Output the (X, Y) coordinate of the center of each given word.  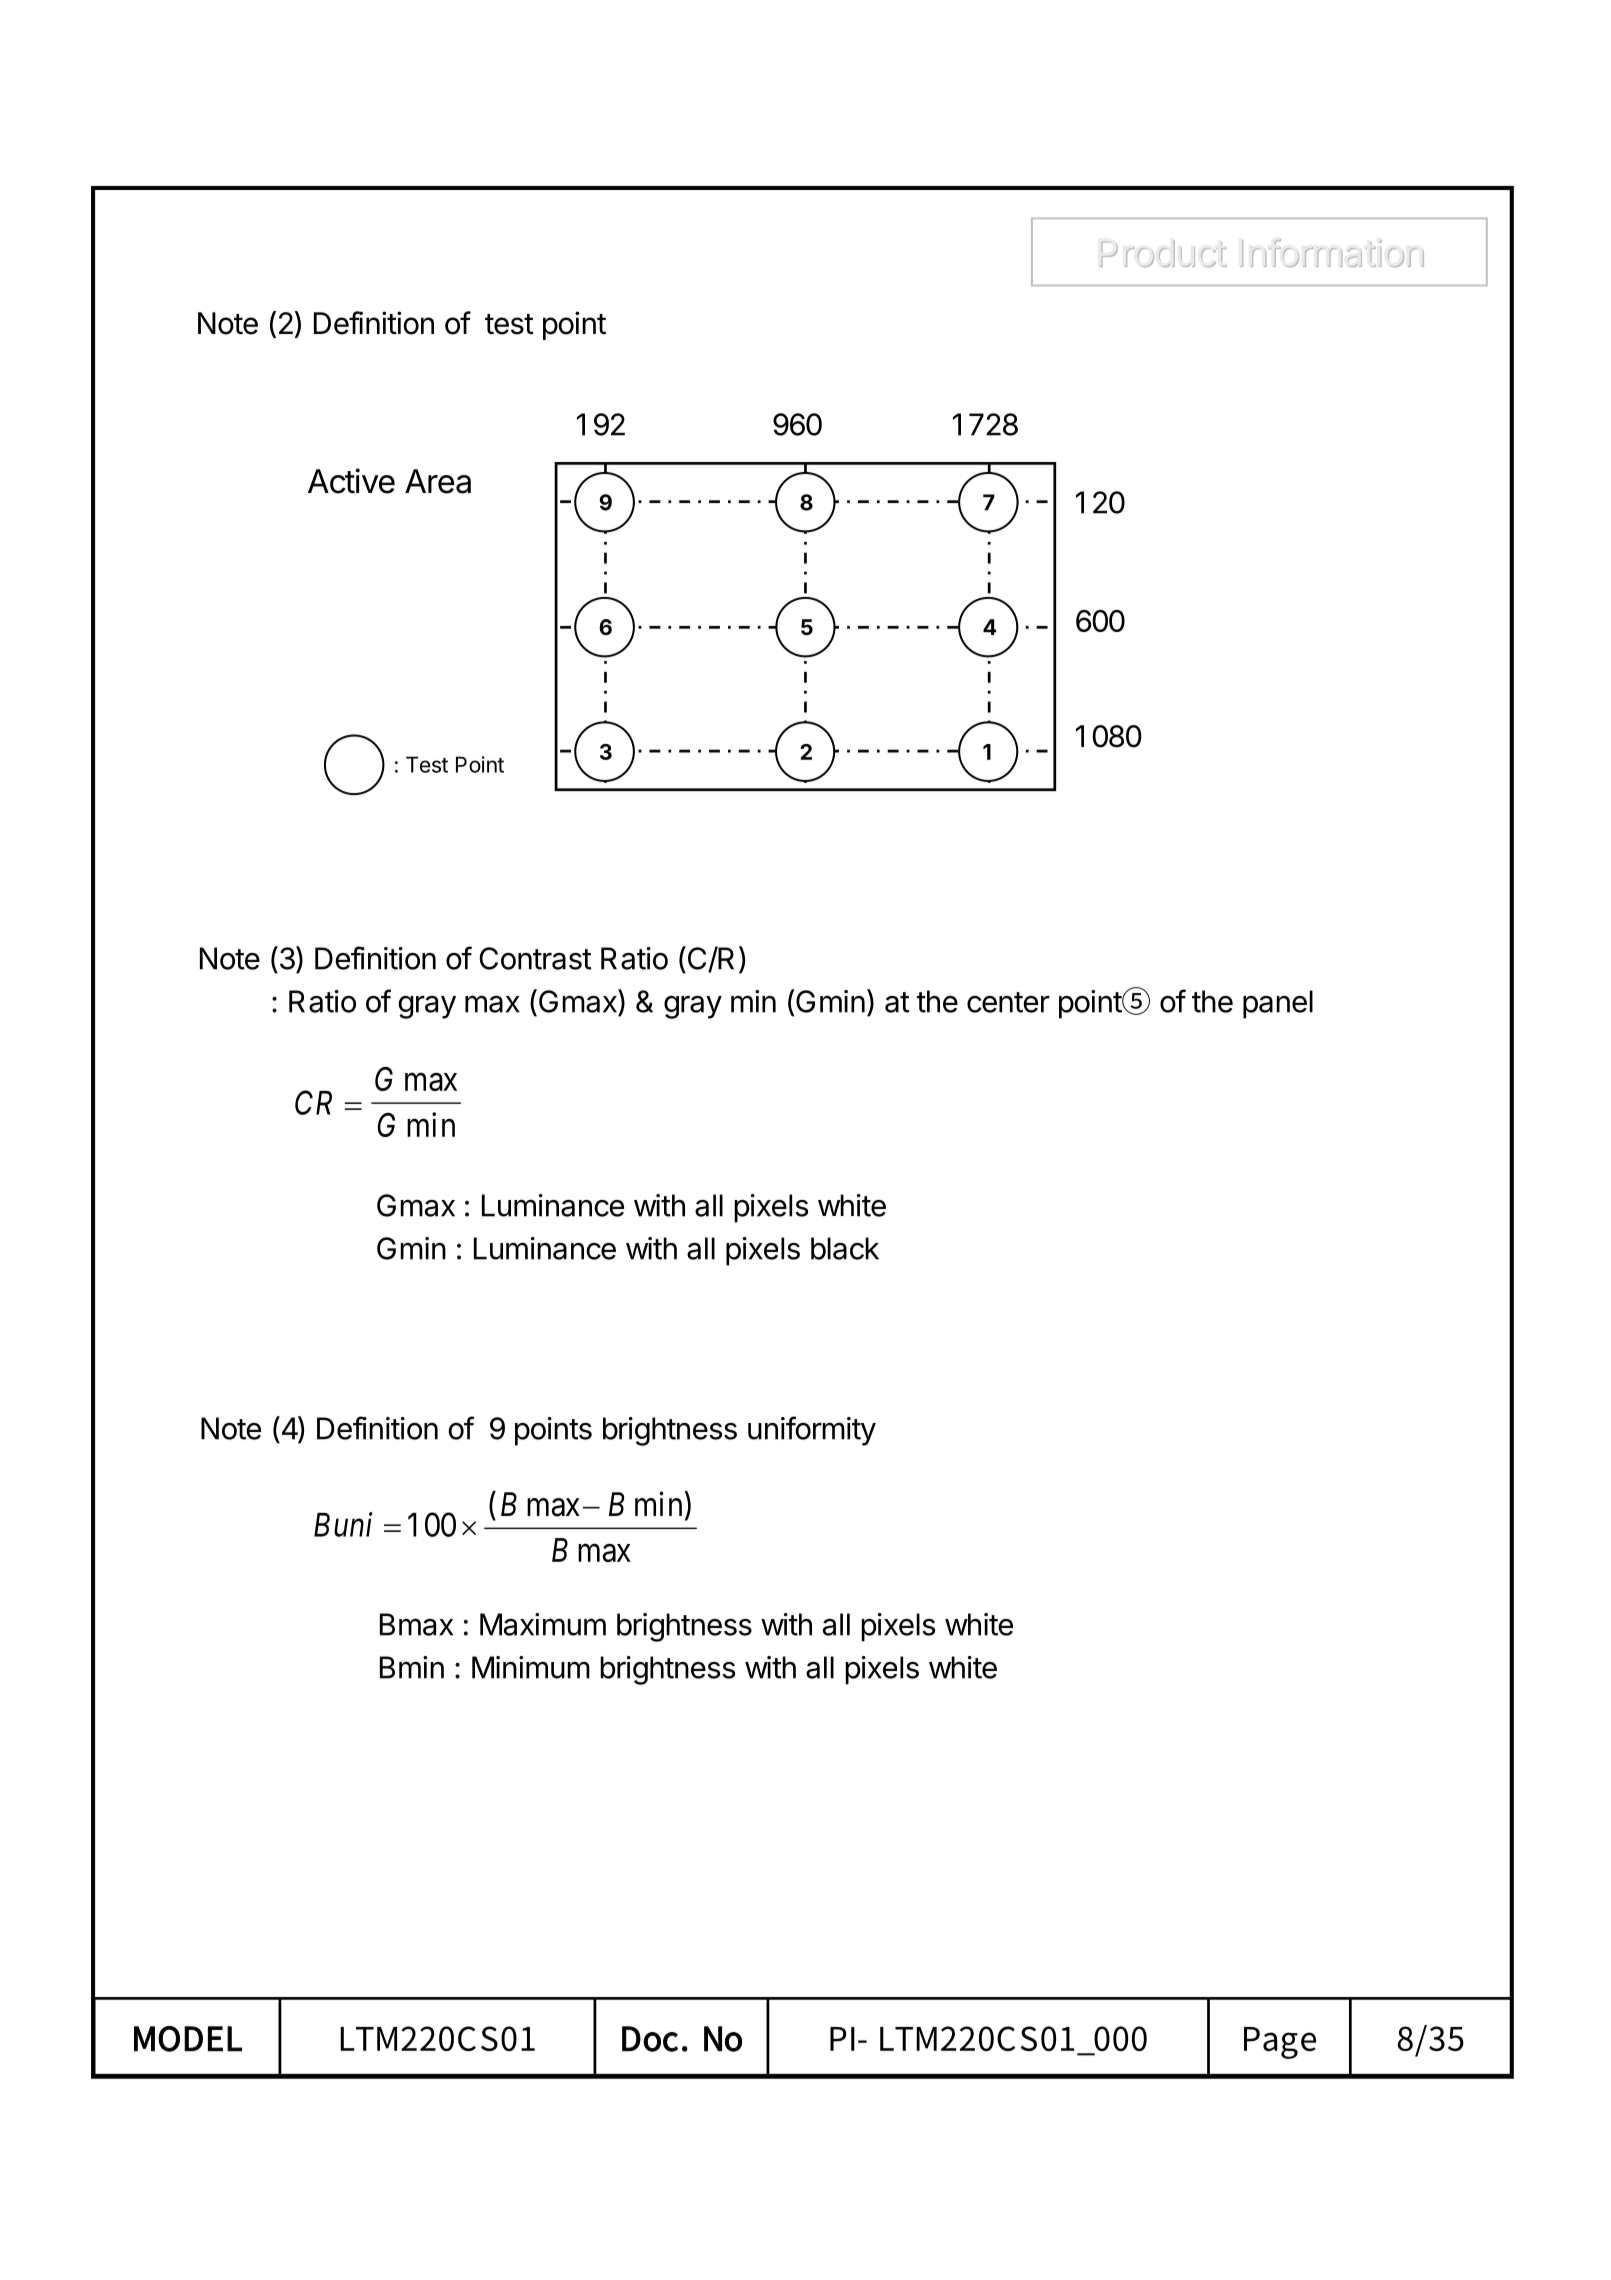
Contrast (535, 958)
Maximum (543, 1624)
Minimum (531, 1667)
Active (351, 481)
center (1008, 1002)
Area (438, 481)
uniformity (812, 1431)
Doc (650, 2039)
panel (1278, 1004)
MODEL (188, 2039)
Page (1280, 2043)
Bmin (412, 1667)
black (845, 1248)
